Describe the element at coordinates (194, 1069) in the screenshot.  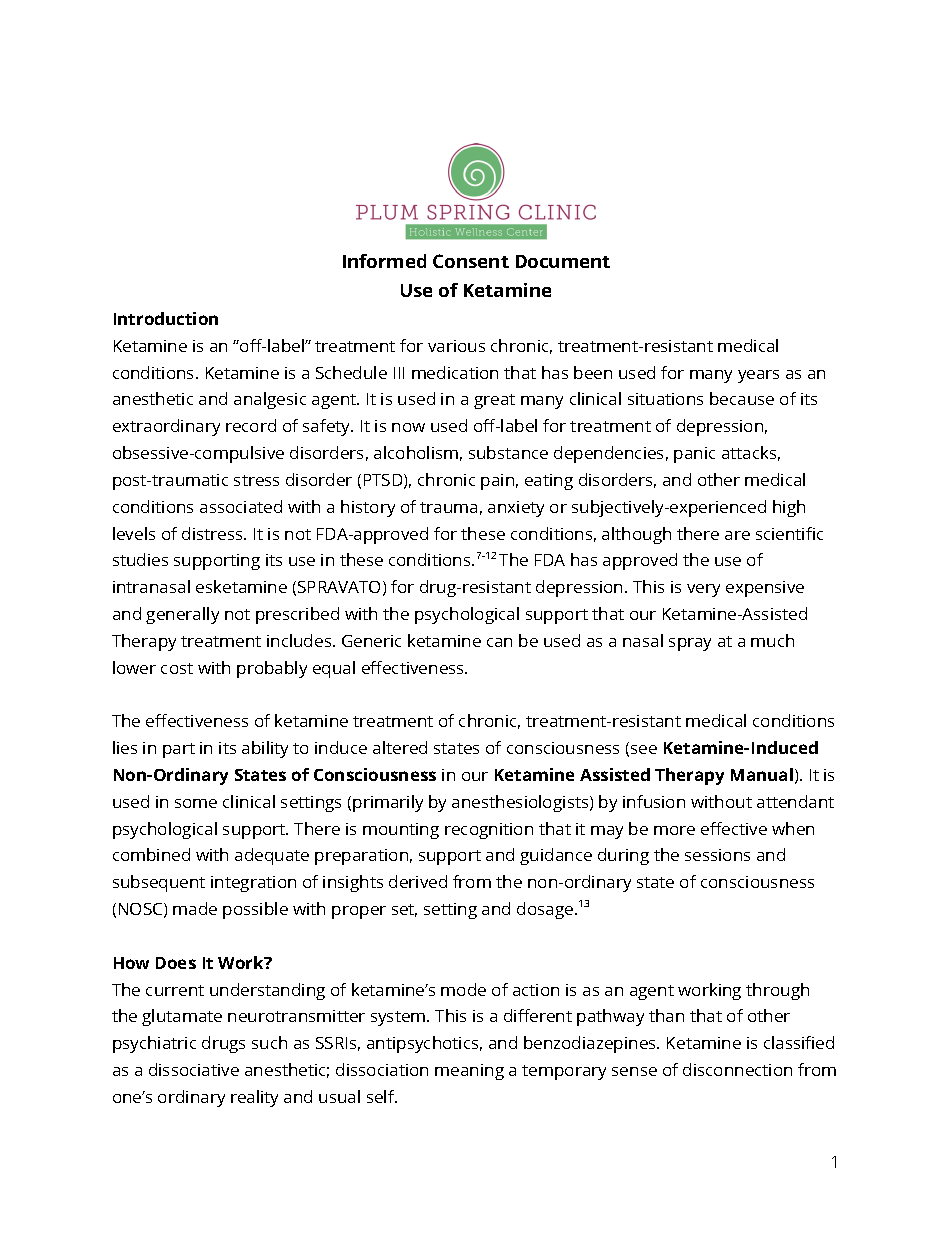
I see `dissociative` at that location.
